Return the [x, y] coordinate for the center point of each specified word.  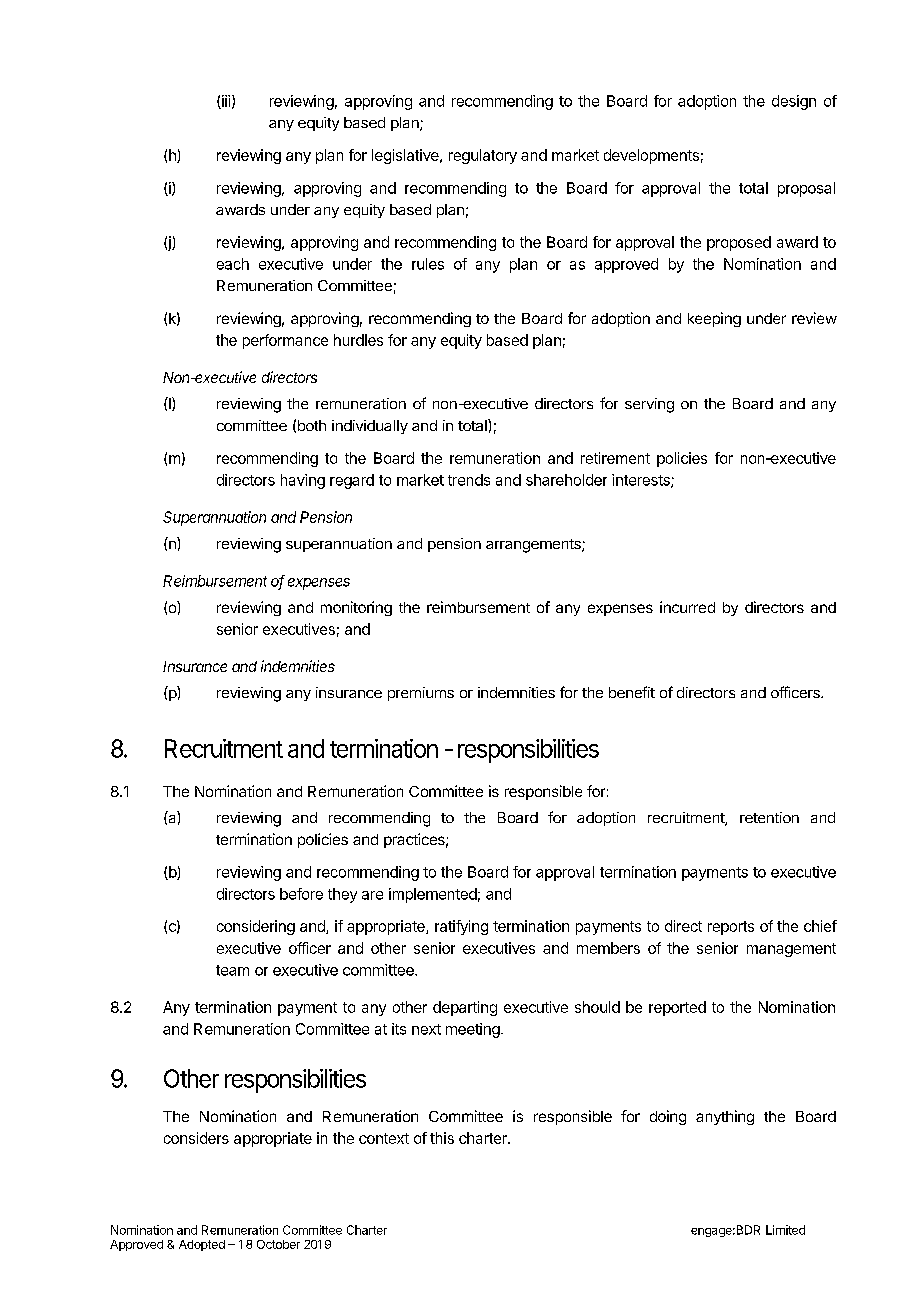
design [794, 102]
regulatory [483, 156]
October [278, 1244]
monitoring [356, 608]
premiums [421, 694]
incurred [687, 607]
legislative [406, 156]
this [442, 1138]
